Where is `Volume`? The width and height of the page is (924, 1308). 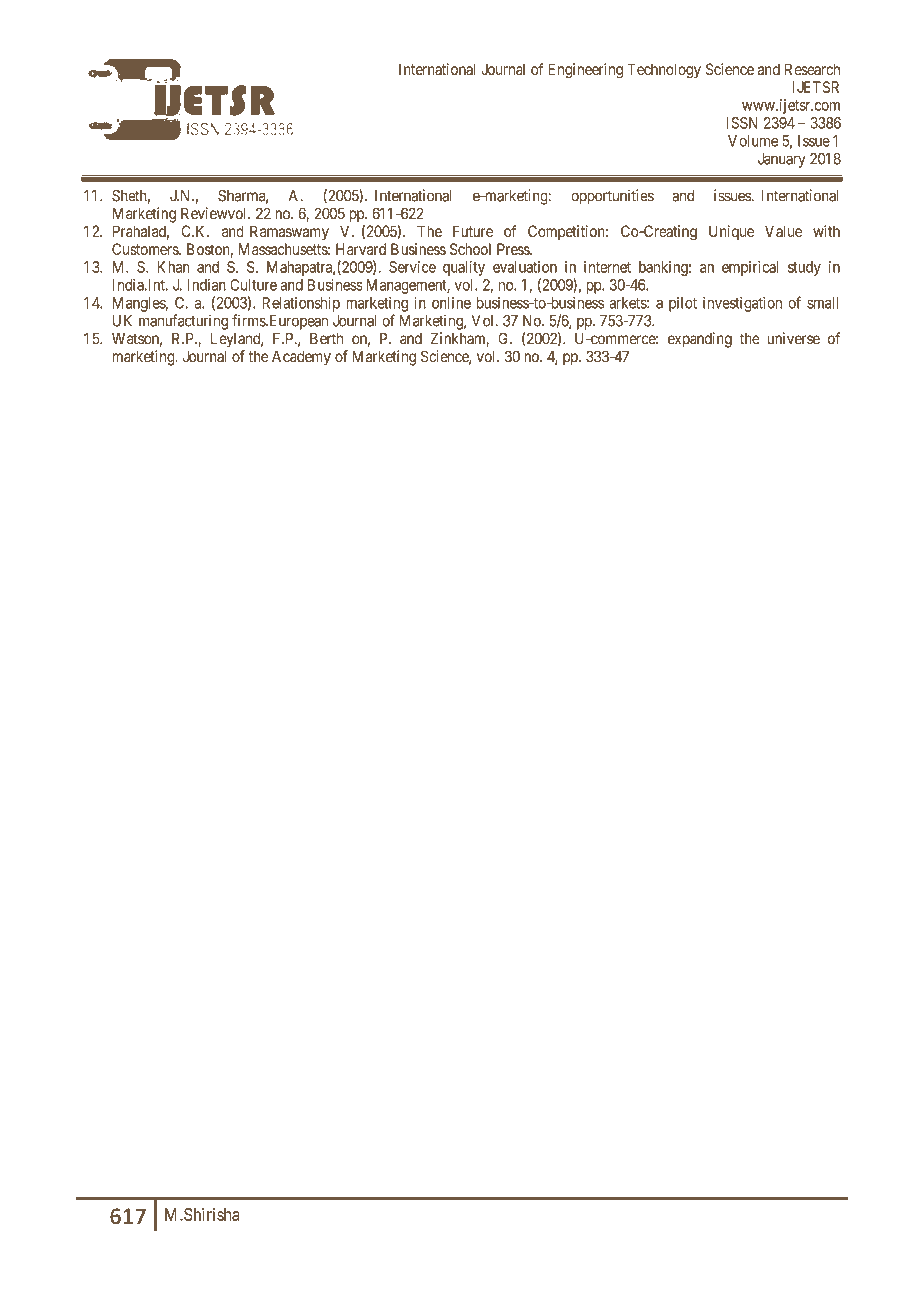
Volume is located at coordinates (753, 141).
